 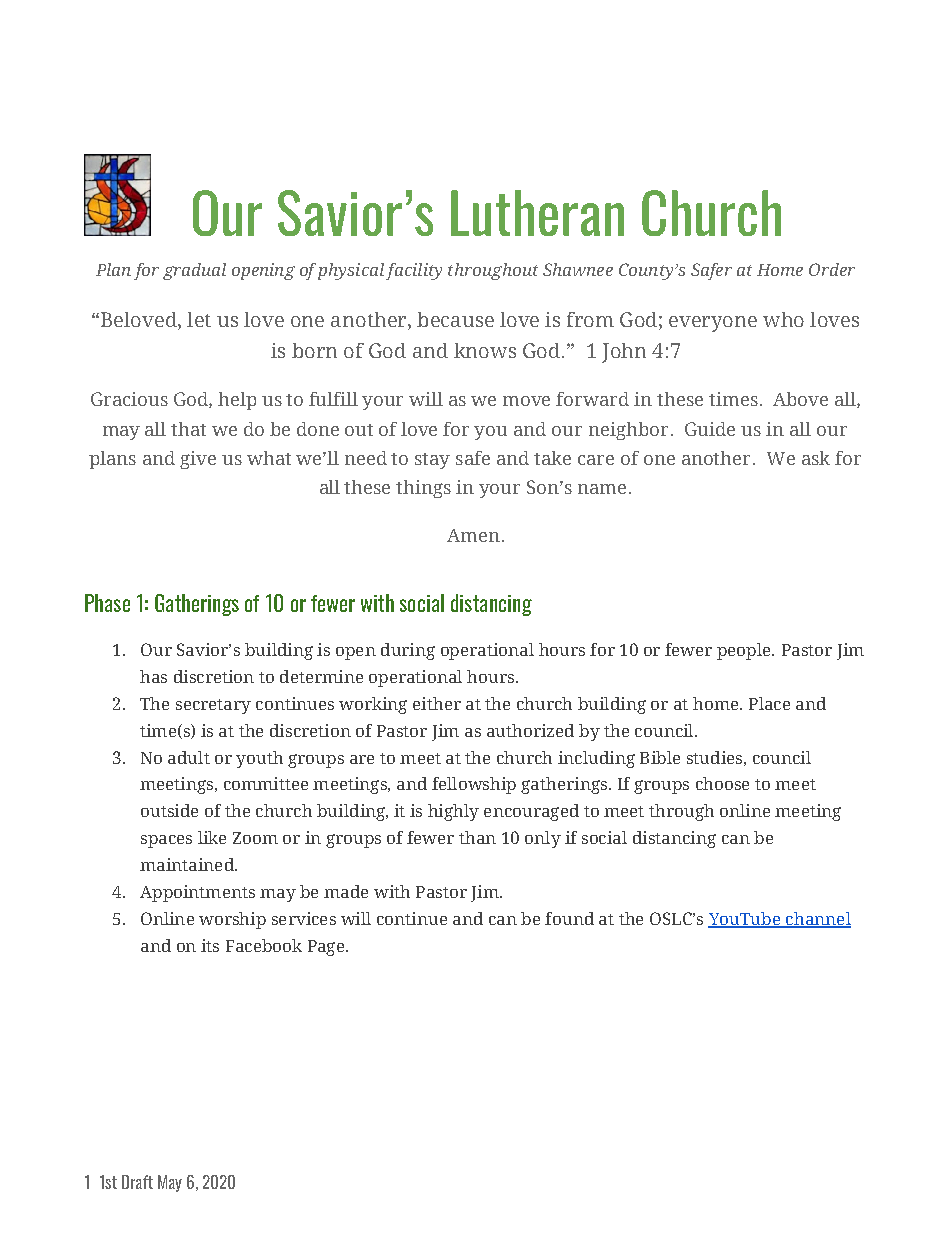 I want to click on secretary, so click(x=213, y=706).
